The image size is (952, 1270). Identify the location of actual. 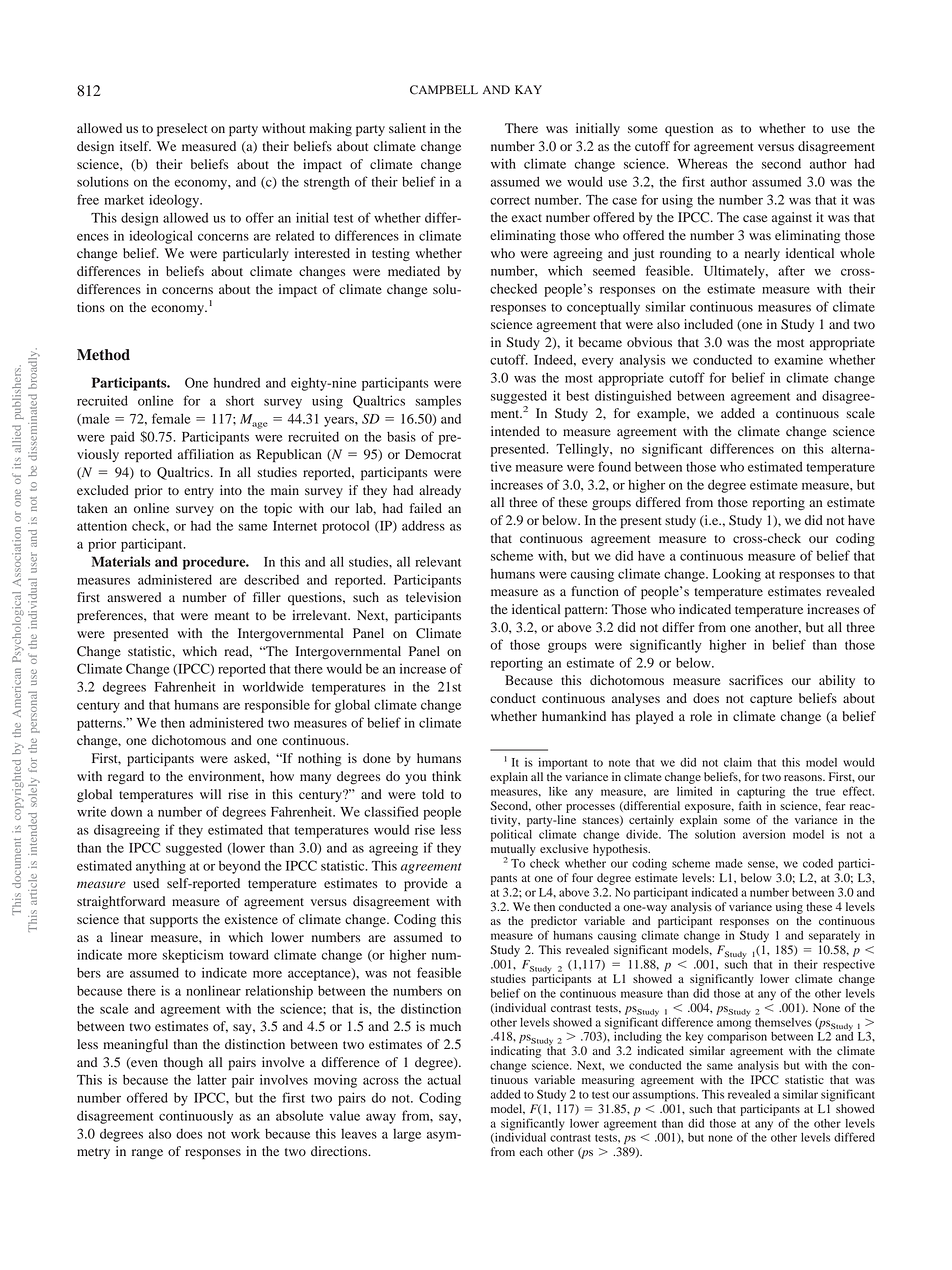
(444, 1079).
